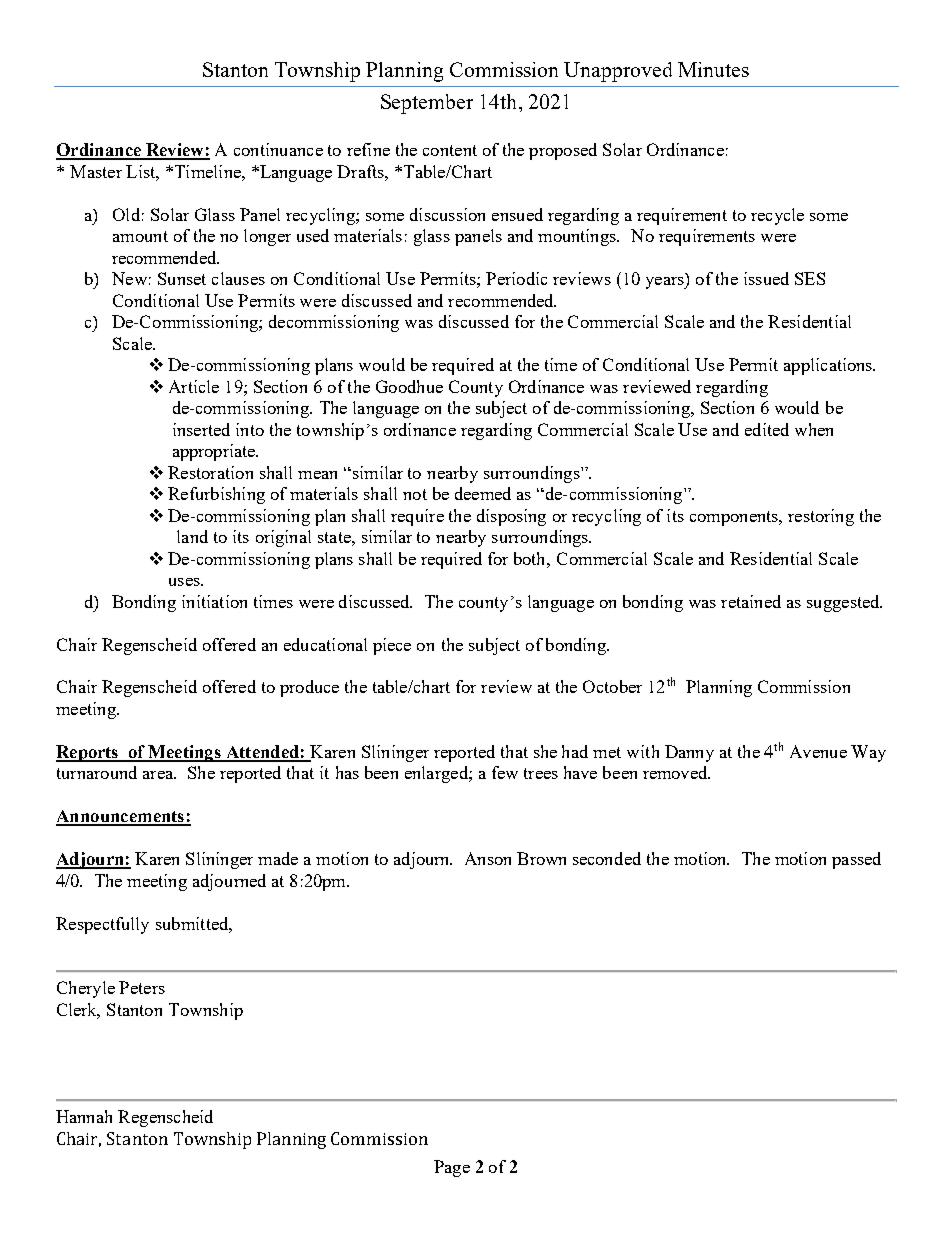  I want to click on Anson, so click(488, 858).
